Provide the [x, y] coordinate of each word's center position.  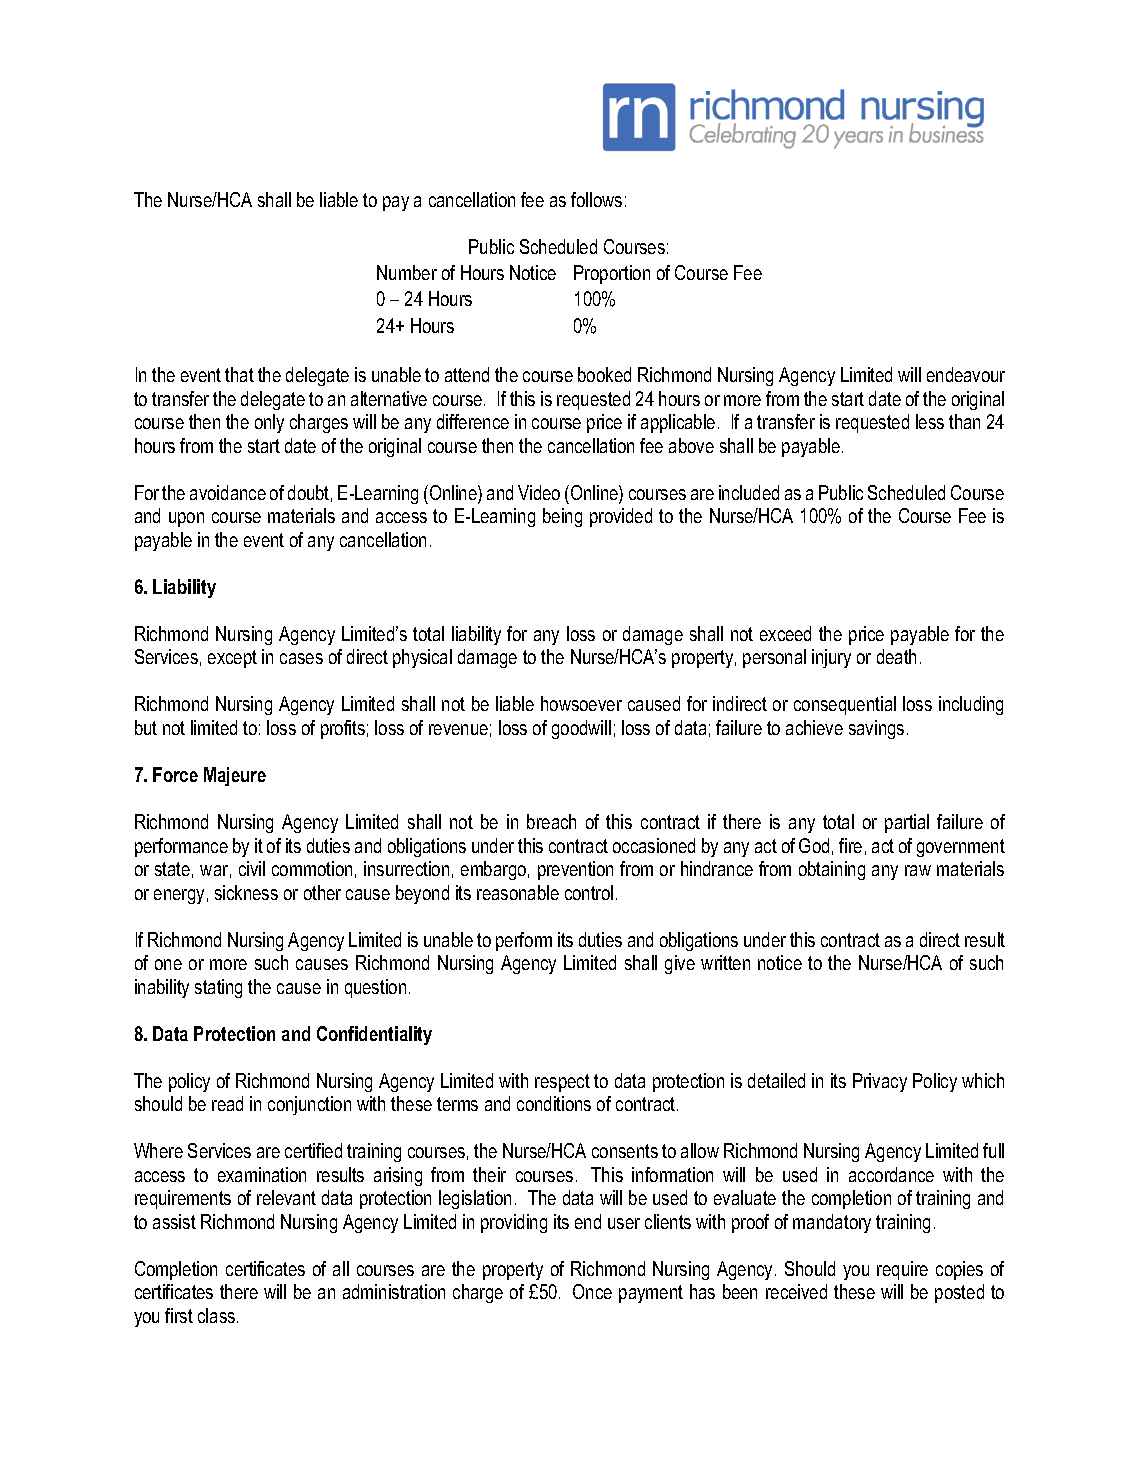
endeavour [966, 374]
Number [407, 272]
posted [959, 1293]
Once [592, 1291]
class [218, 1315]
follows [596, 199]
